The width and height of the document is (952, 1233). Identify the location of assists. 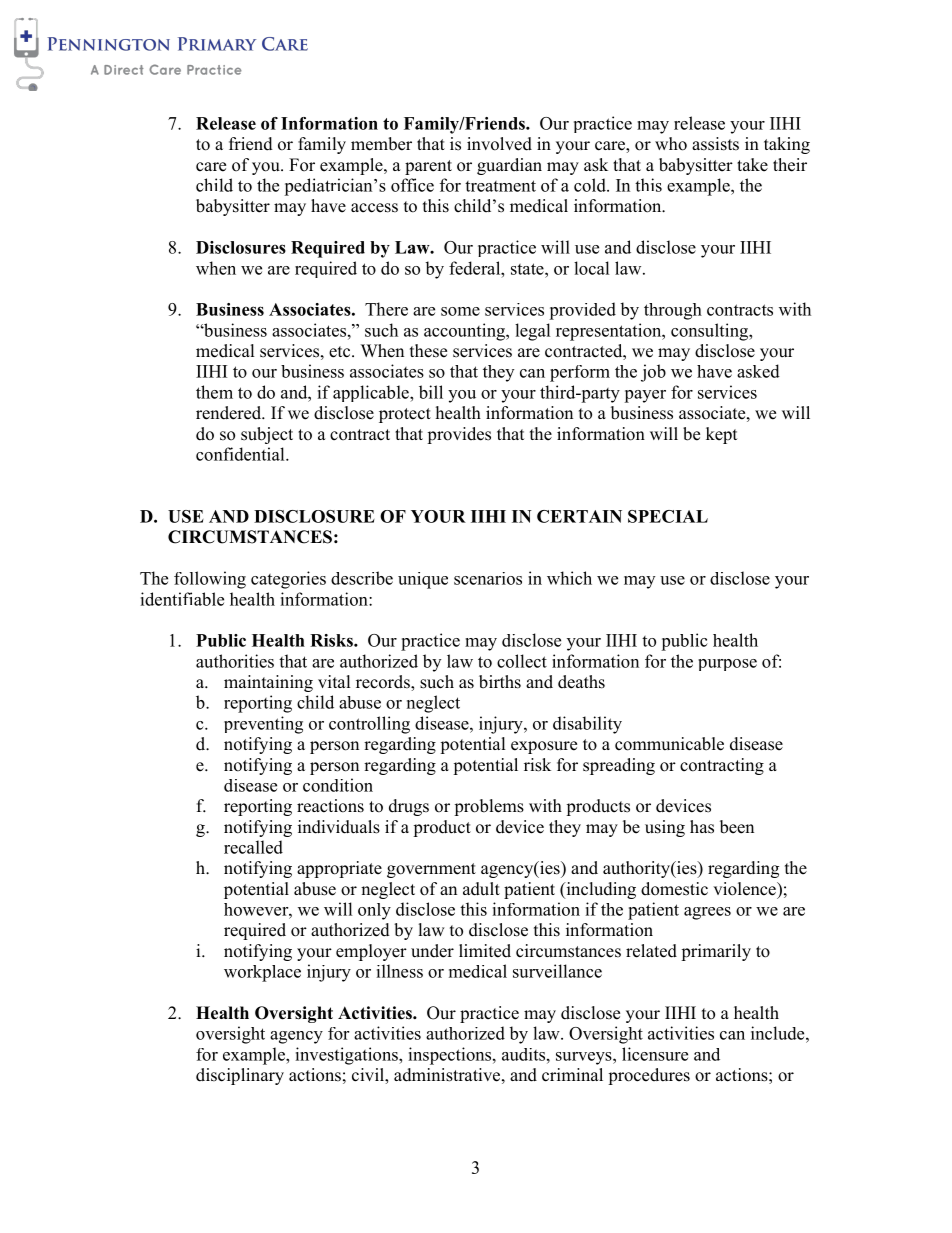
(715, 144).
